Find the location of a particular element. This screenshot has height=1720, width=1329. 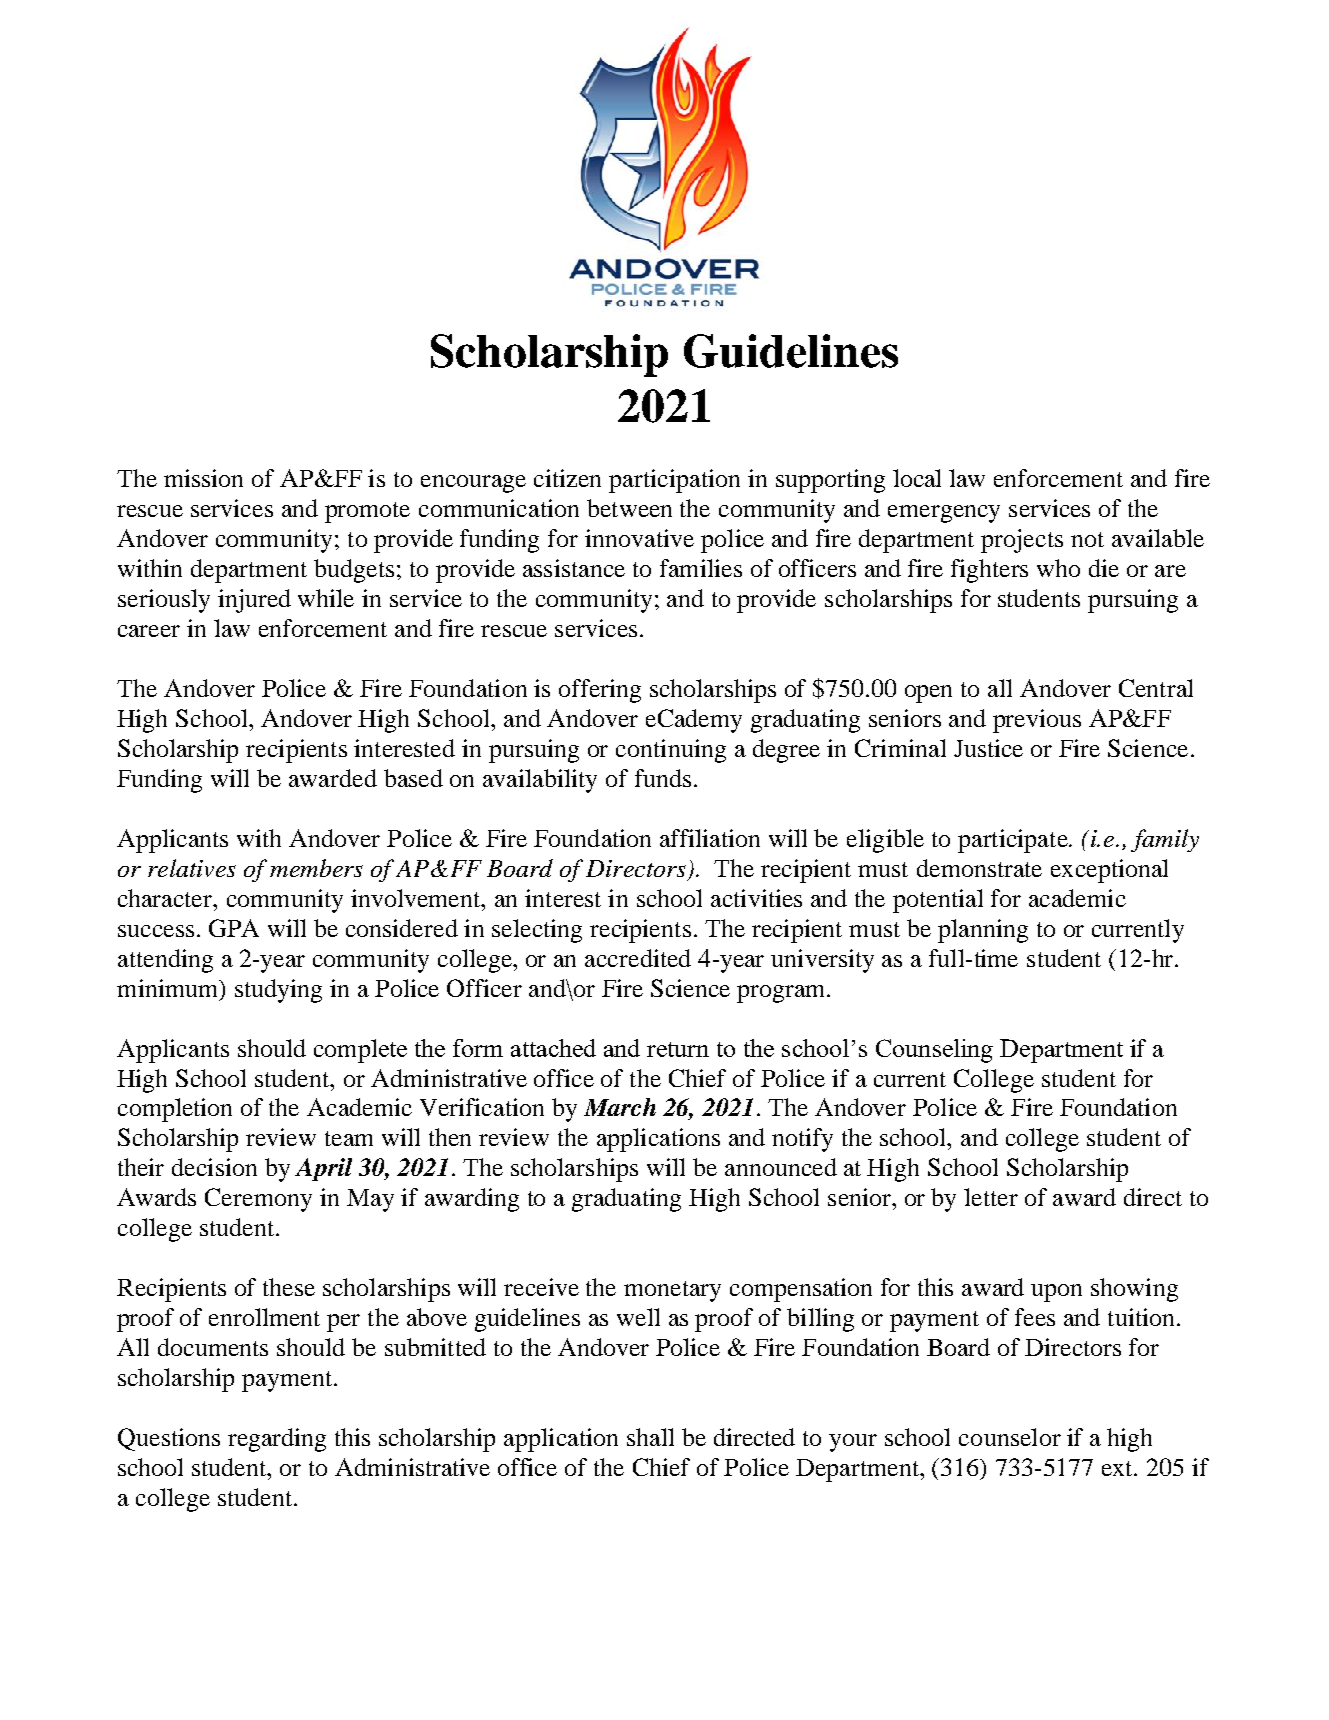

demonstrate is located at coordinates (979, 868).
